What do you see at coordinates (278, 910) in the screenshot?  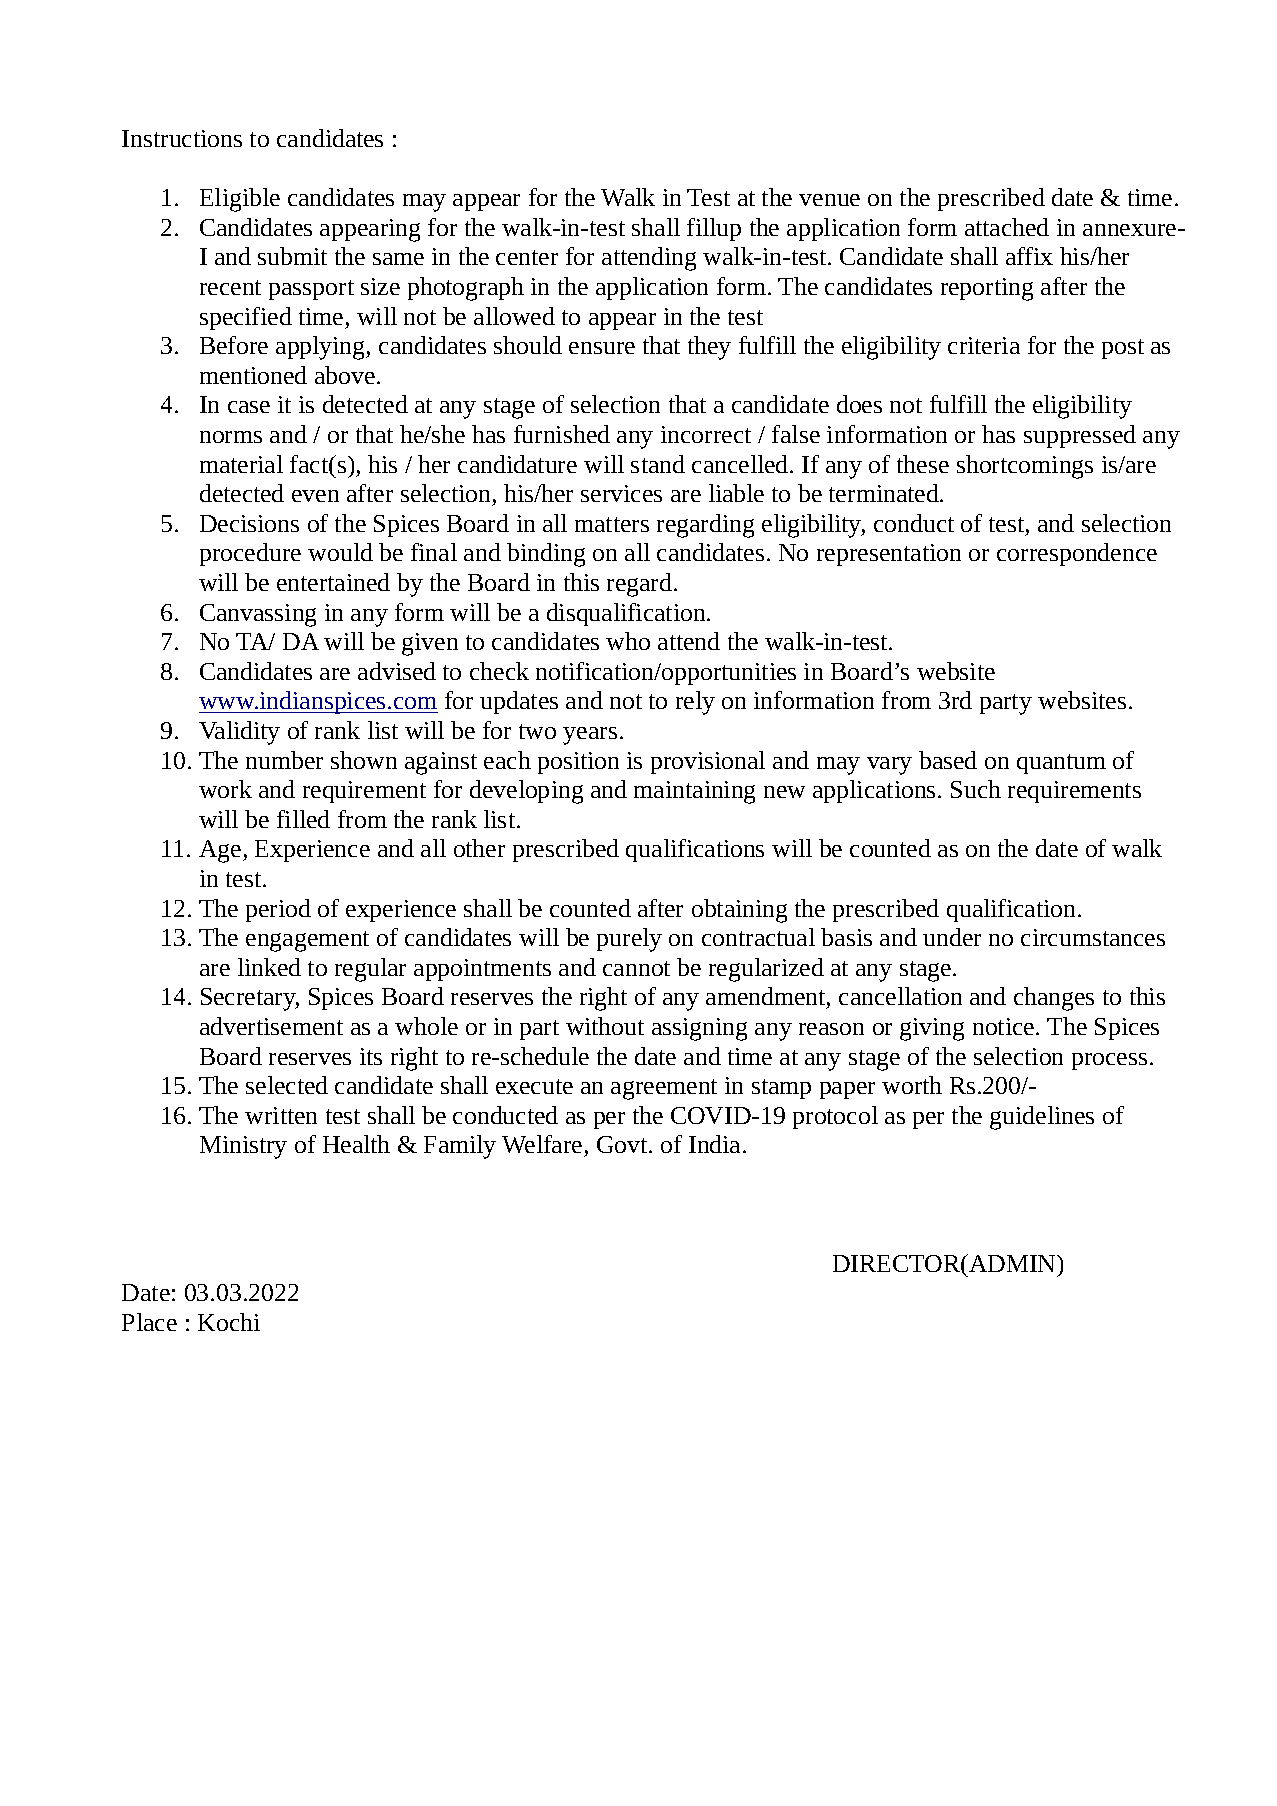 I see `period` at bounding box center [278, 910].
